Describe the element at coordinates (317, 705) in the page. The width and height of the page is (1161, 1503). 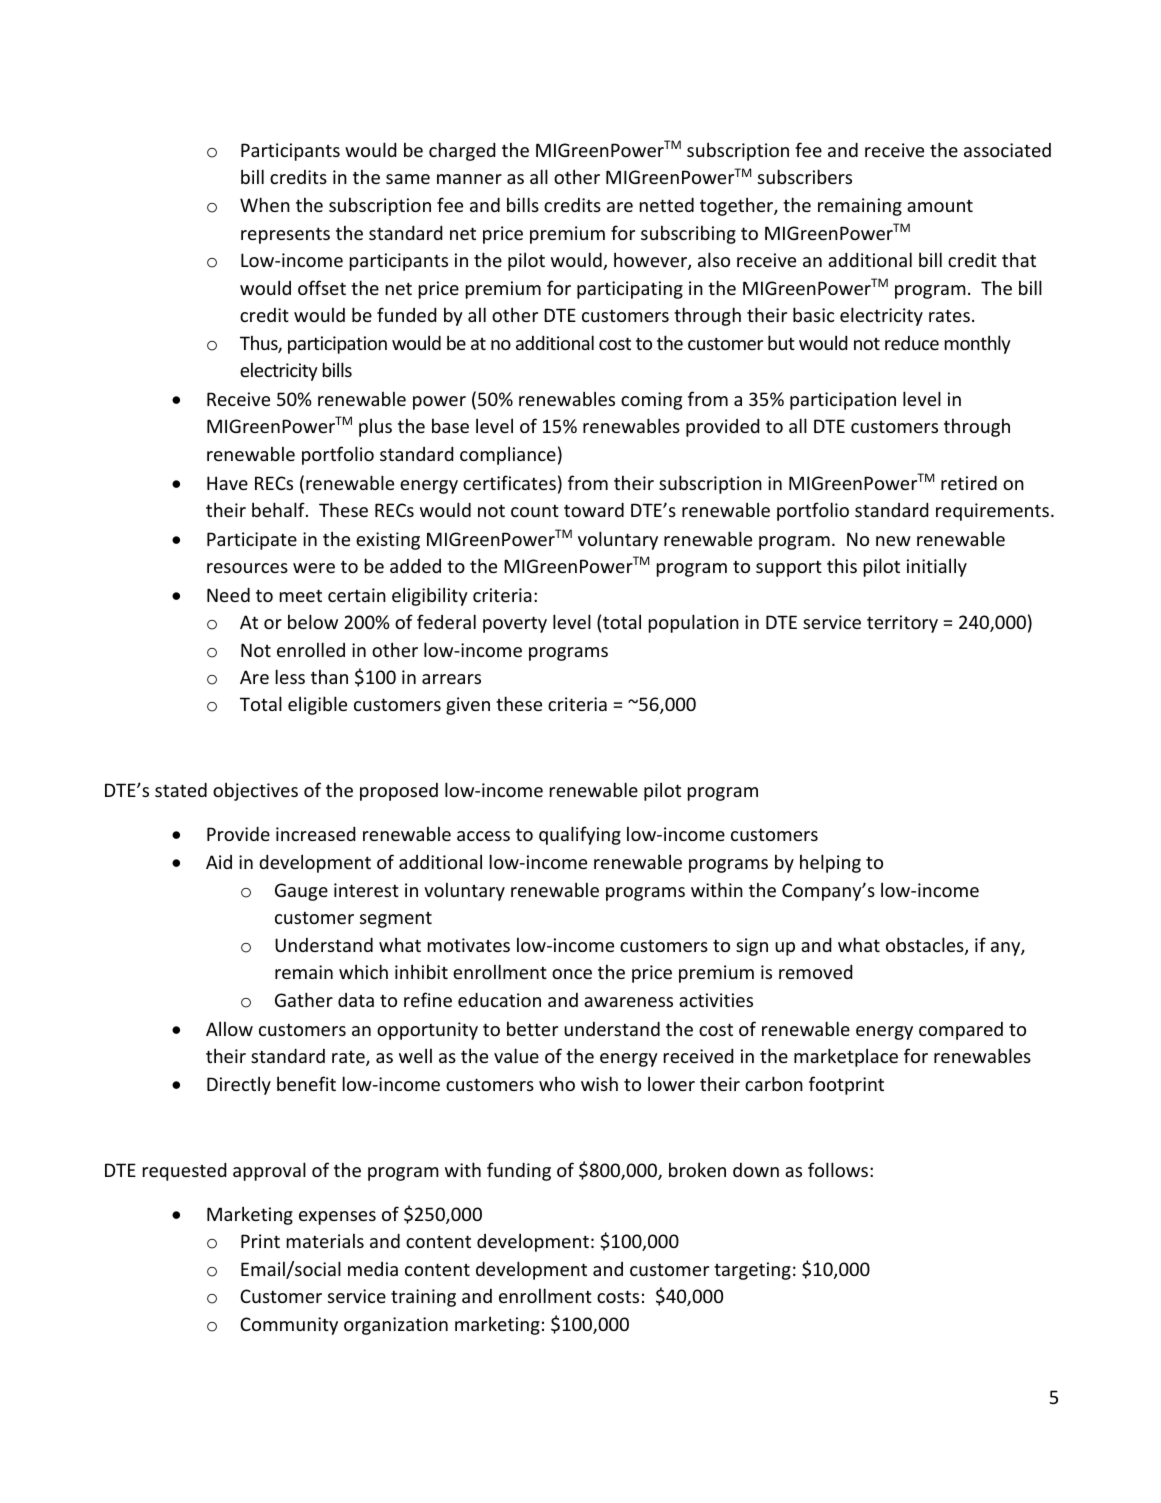
I see `eligible` at that location.
